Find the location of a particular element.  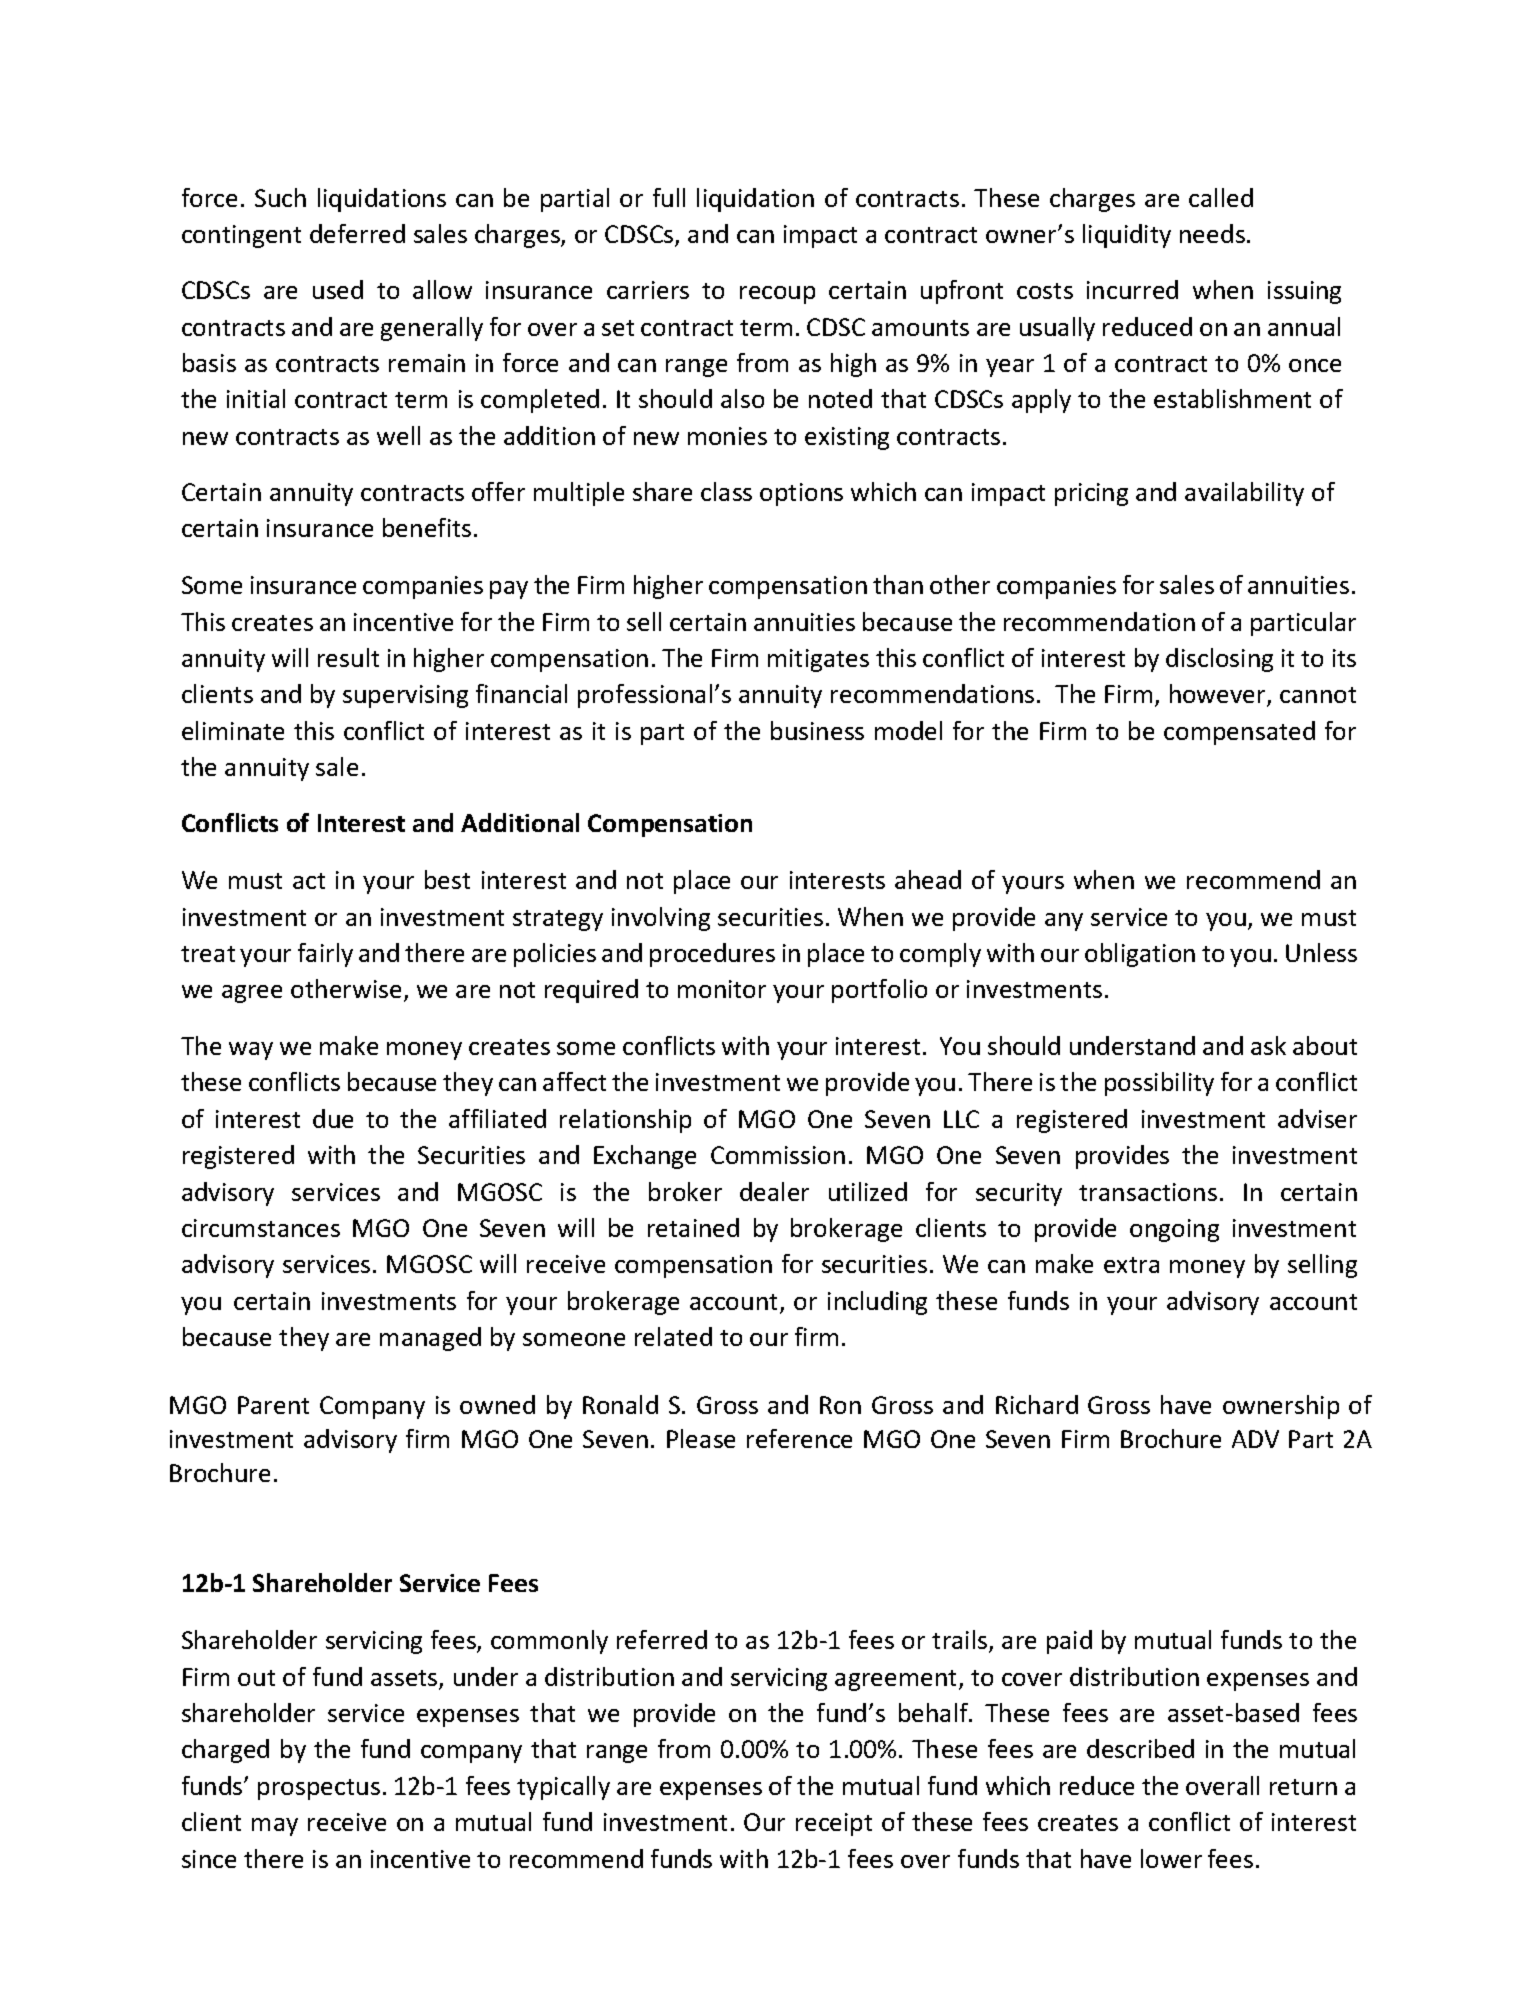

ask is located at coordinates (1268, 1045).
